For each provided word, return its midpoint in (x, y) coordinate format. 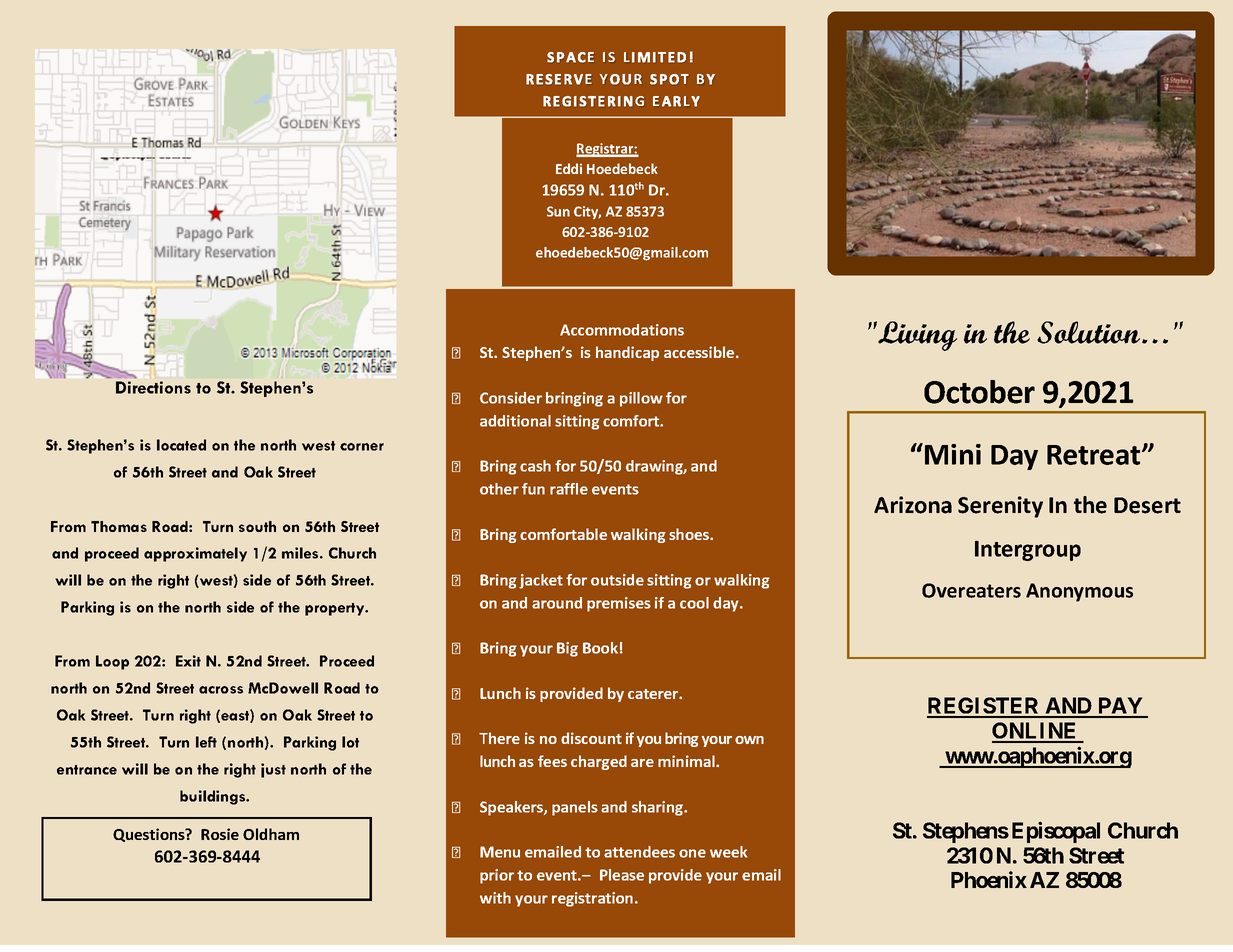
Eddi (569, 168)
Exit (188, 661)
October (979, 392)
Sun (558, 211)
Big (567, 649)
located (181, 445)
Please (622, 875)
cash (535, 466)
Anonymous (1079, 592)
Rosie (220, 834)
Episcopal (1056, 832)
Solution (1088, 332)
